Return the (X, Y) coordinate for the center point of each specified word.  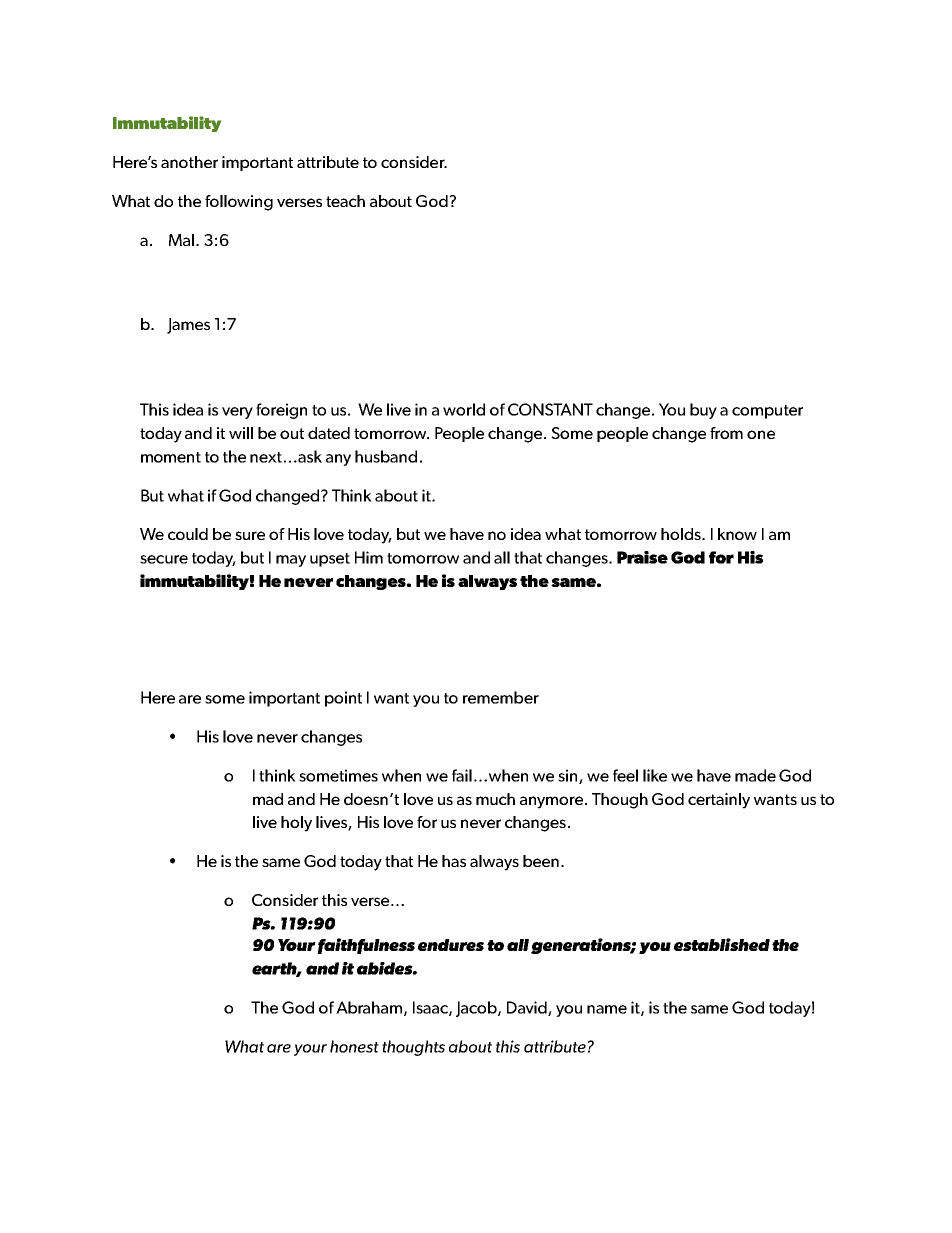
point (343, 699)
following (239, 203)
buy (703, 411)
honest (354, 1046)
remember (501, 697)
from (726, 433)
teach (345, 201)
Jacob (477, 1009)
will (241, 433)
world (464, 409)
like (655, 775)
